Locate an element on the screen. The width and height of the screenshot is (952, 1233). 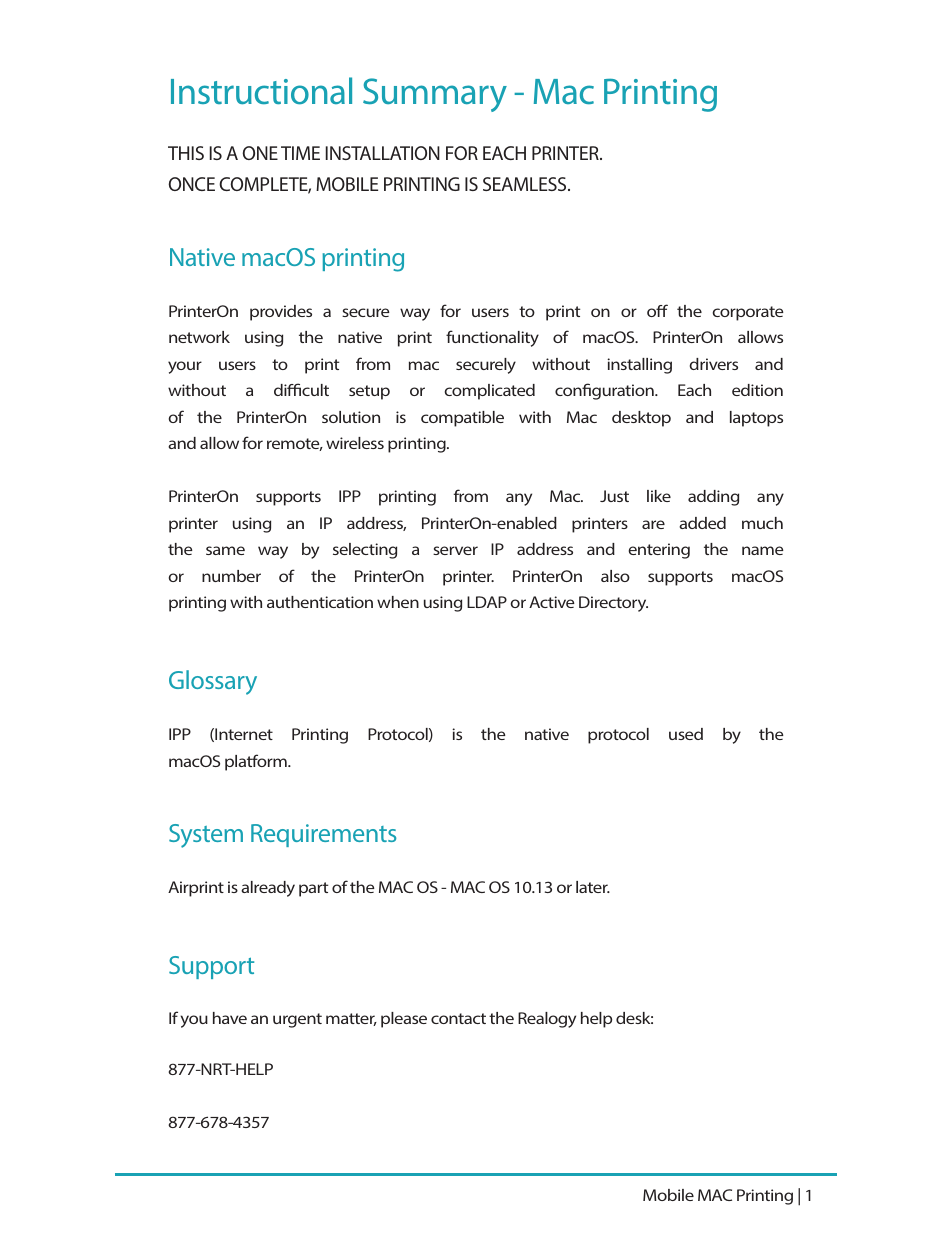
provides is located at coordinates (281, 313).
